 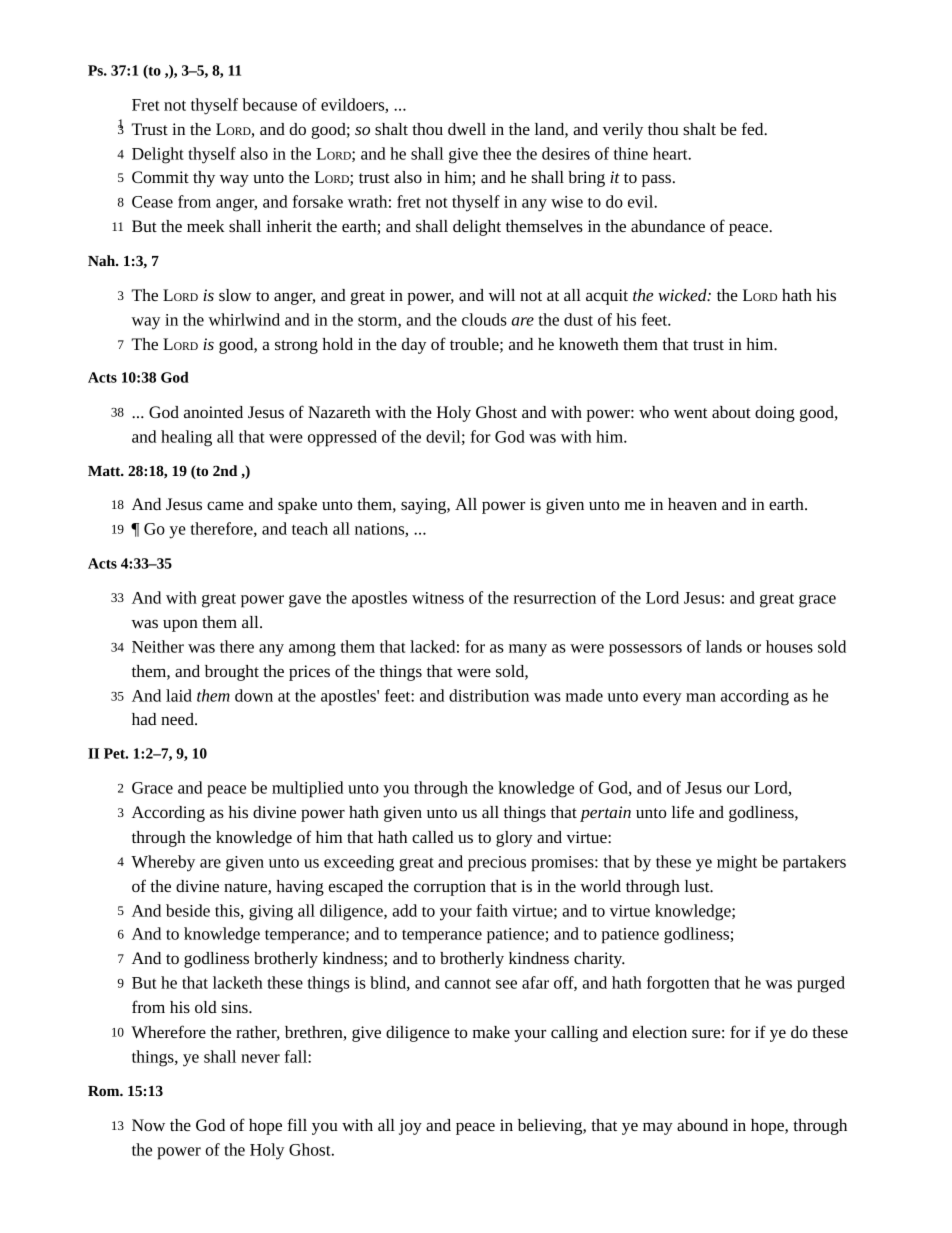 I want to click on houses, so click(x=789, y=646).
